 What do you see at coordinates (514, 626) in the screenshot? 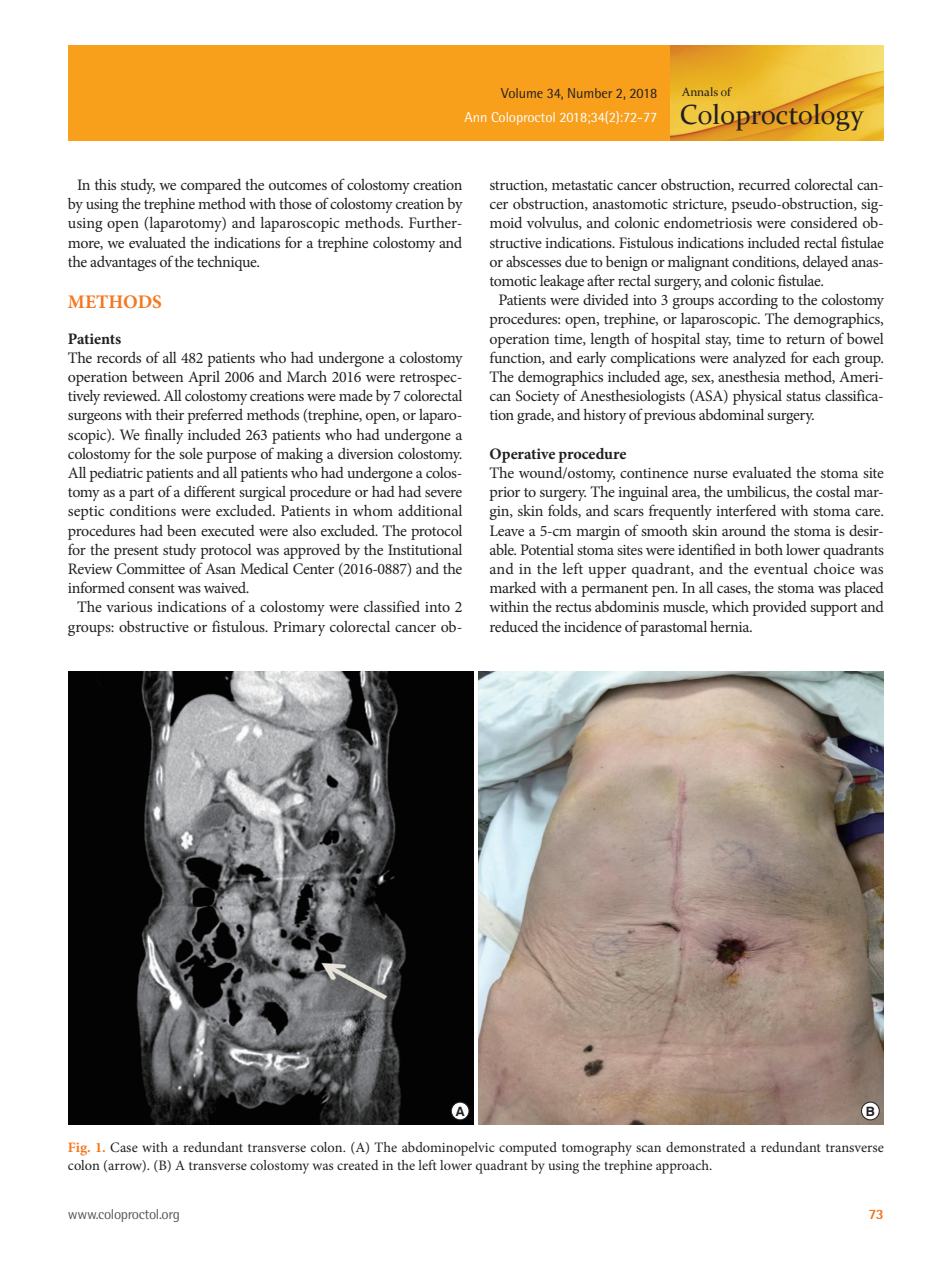
I see `reduced` at bounding box center [514, 626].
